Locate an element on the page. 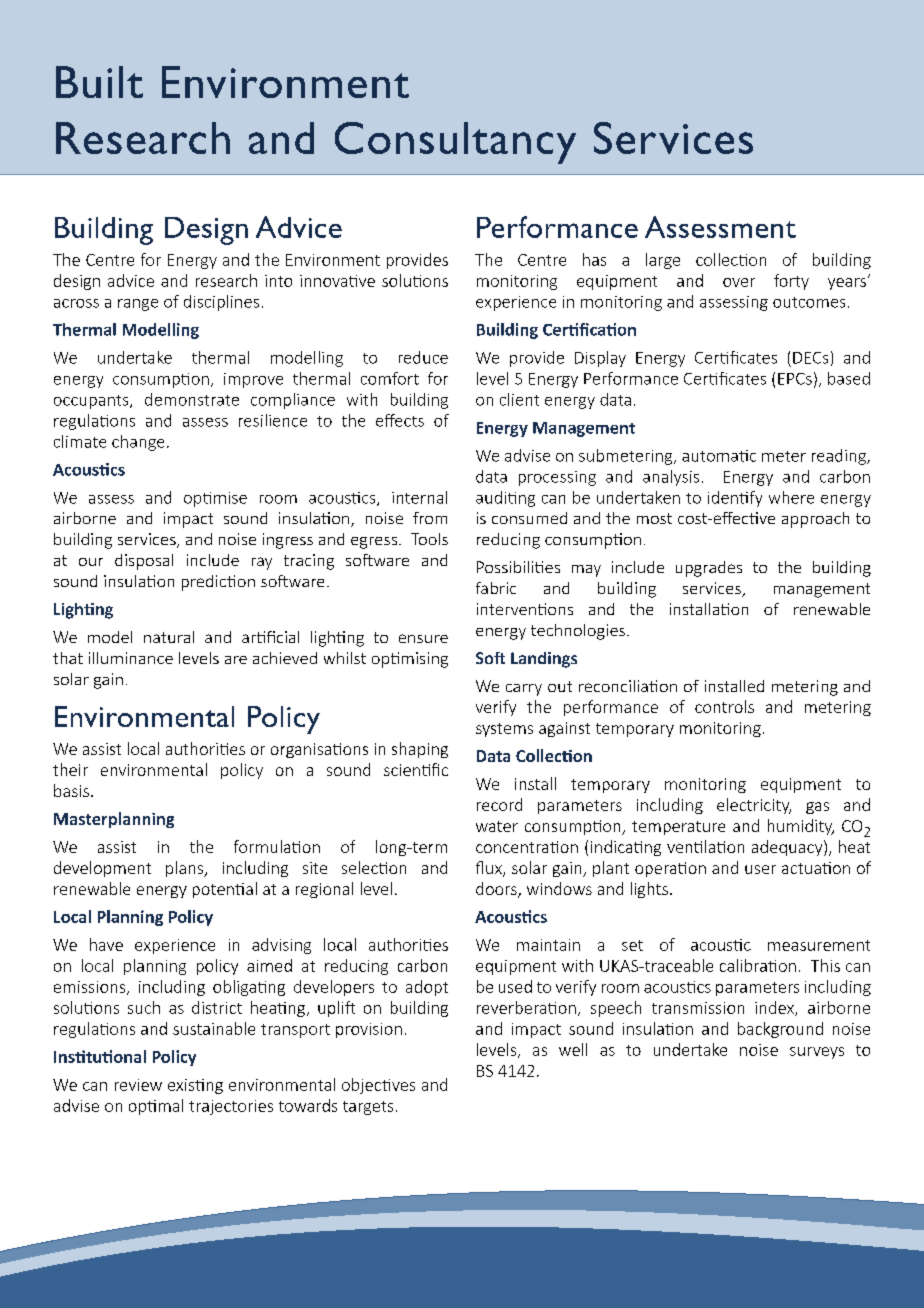  review is located at coordinates (138, 1085).
